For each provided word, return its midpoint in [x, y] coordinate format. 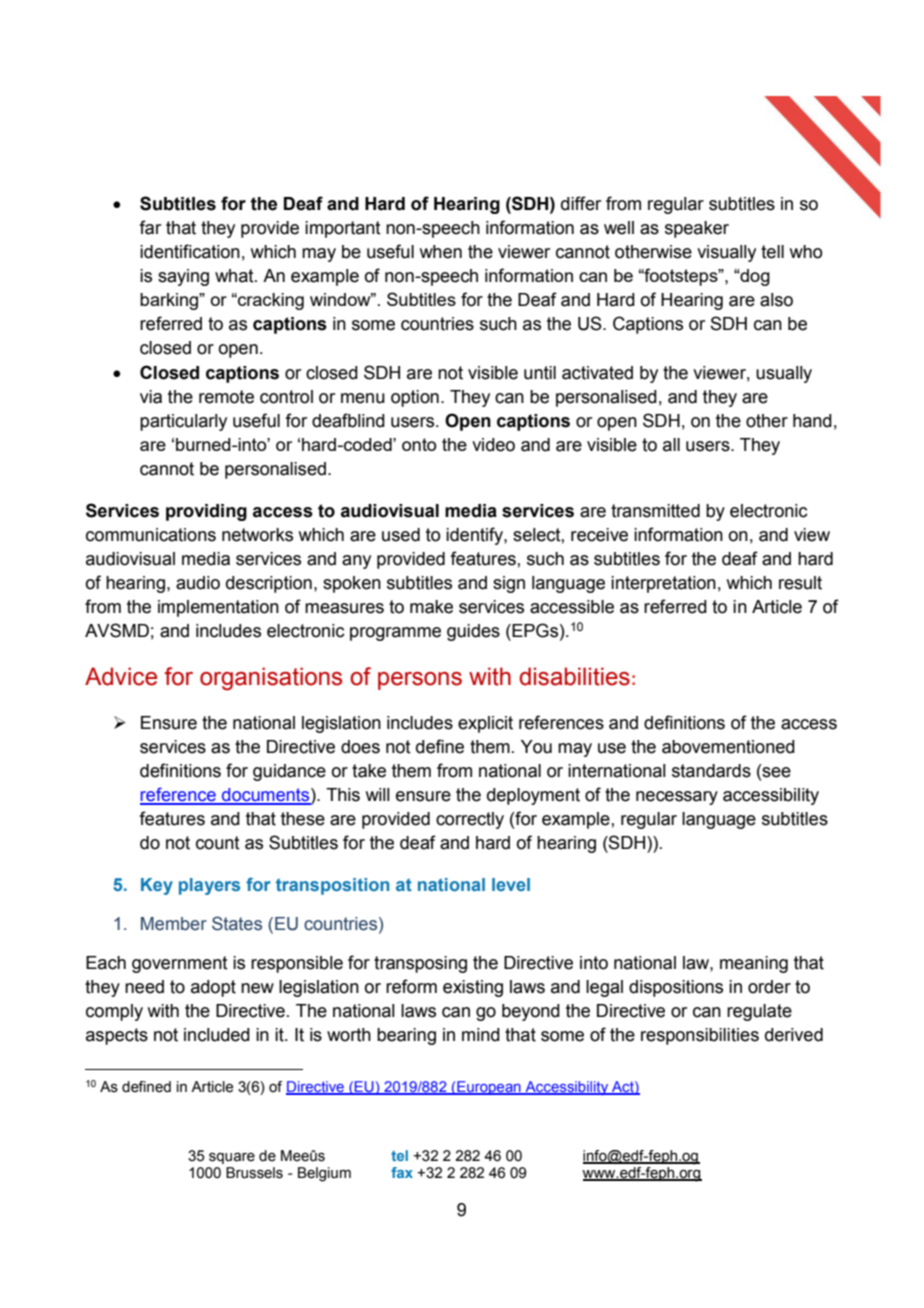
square [232, 1158]
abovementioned [728, 747]
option [415, 398]
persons [420, 681]
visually [726, 253]
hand [812, 421]
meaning [754, 964]
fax [402, 1172]
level [511, 884]
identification [190, 251]
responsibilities [700, 1036]
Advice [121, 676]
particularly [183, 422]
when [441, 252]
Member [174, 924]
